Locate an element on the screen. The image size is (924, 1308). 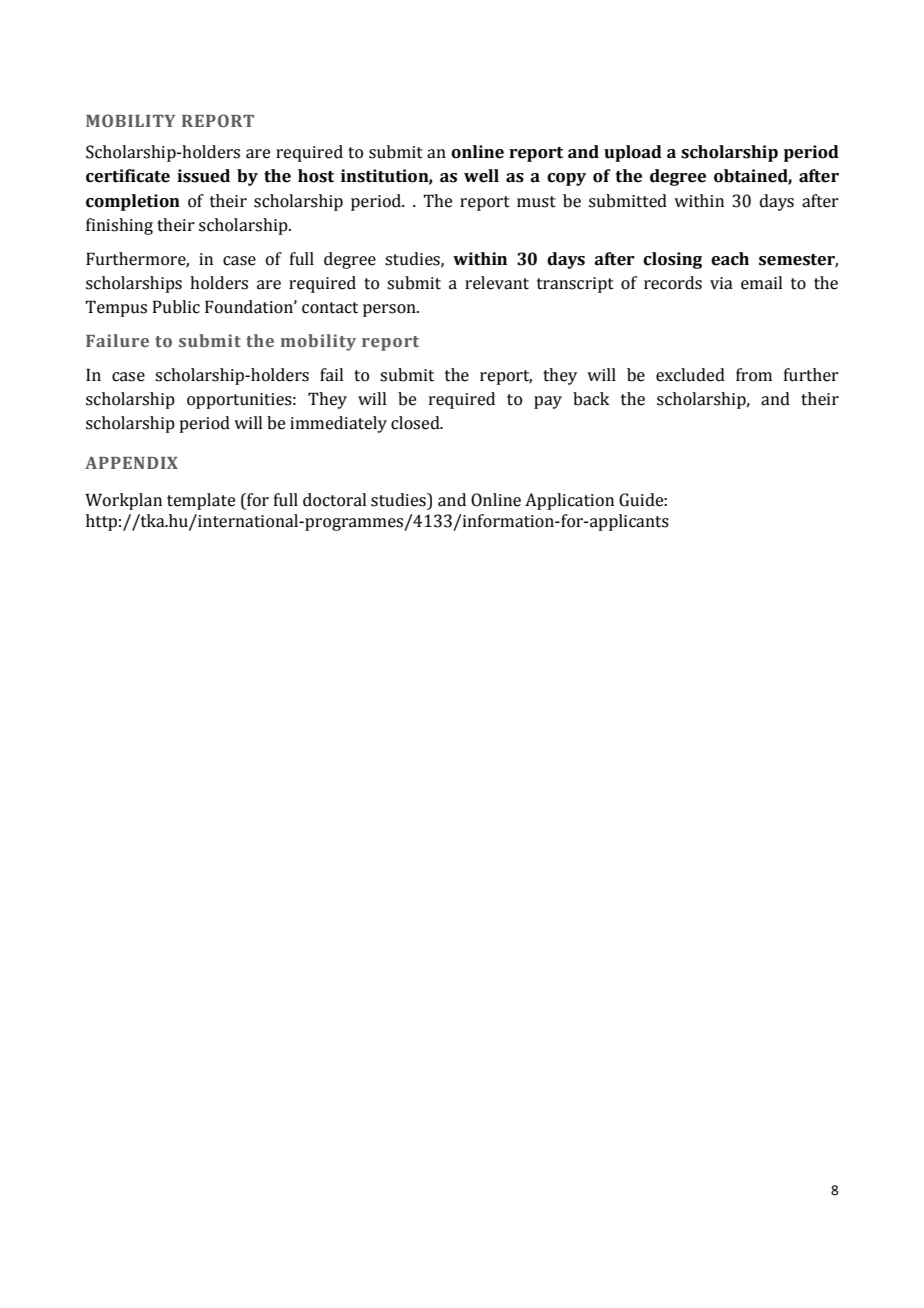
well is located at coordinates (481, 176).
